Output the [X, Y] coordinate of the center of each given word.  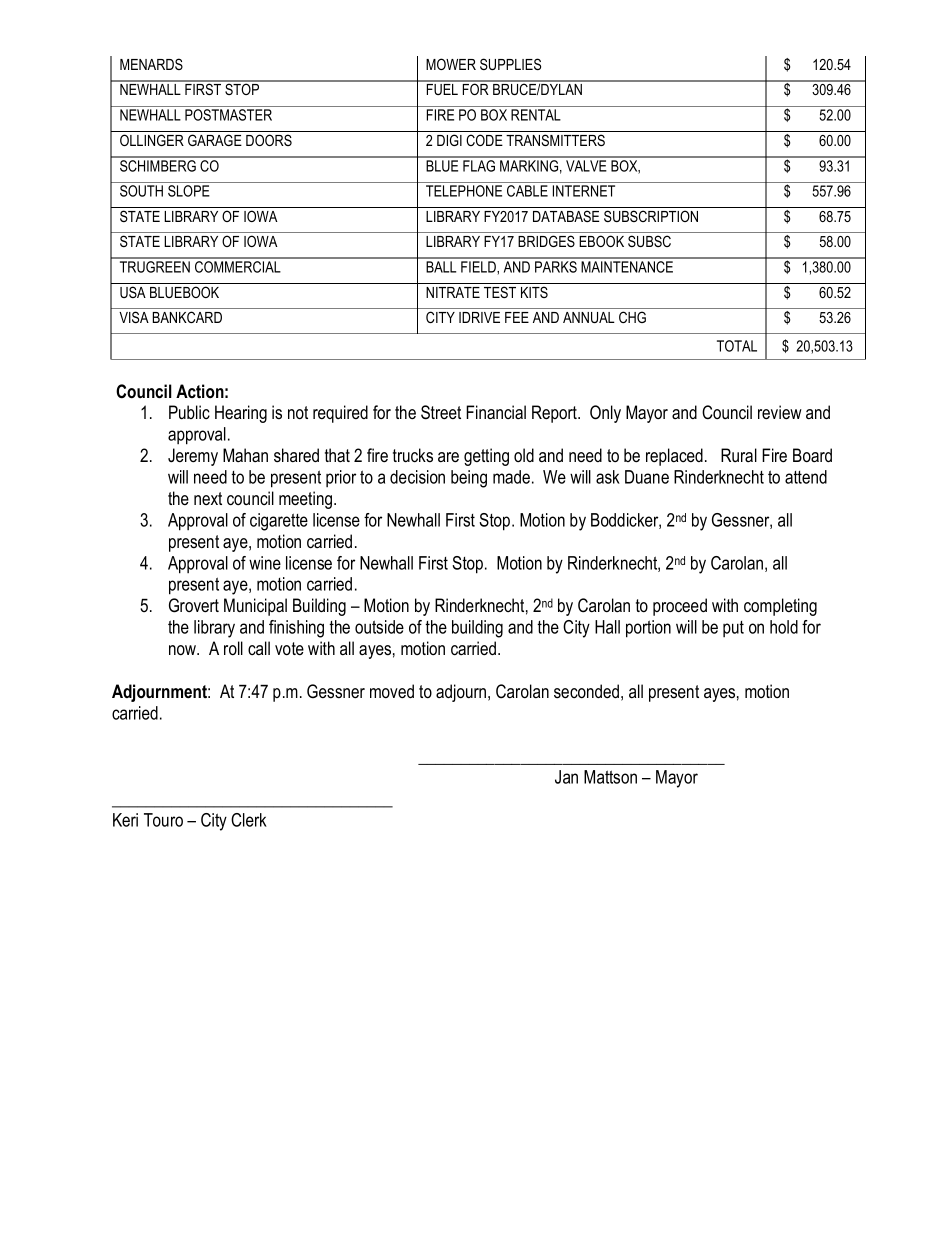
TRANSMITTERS [555, 140]
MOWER [451, 64]
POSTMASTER [228, 115]
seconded [586, 691]
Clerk [249, 820]
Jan [566, 777]
